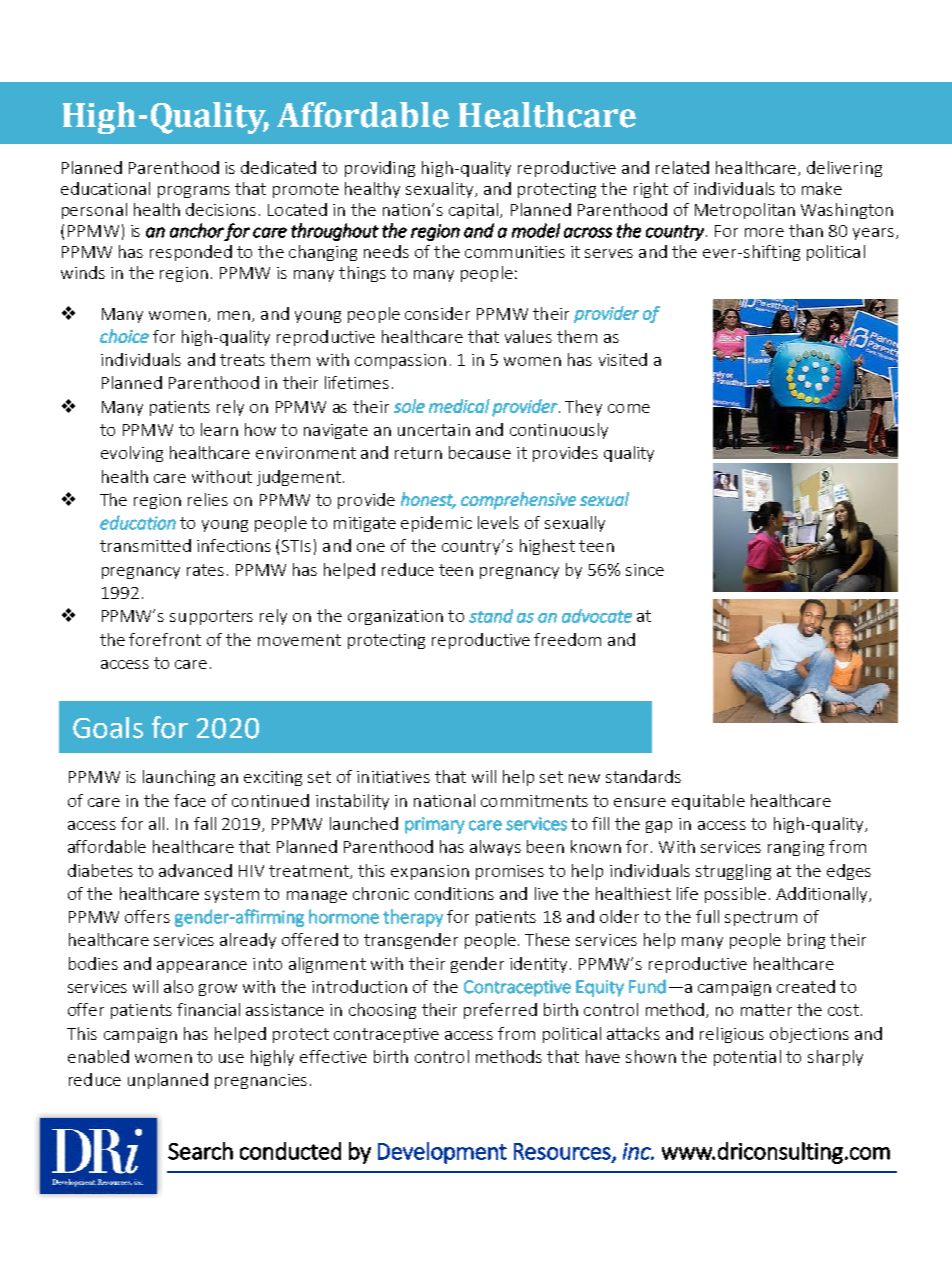 The width and height of the page is (952, 1270). What do you see at coordinates (745, 211) in the page?
I see `Metropolitan` at bounding box center [745, 211].
